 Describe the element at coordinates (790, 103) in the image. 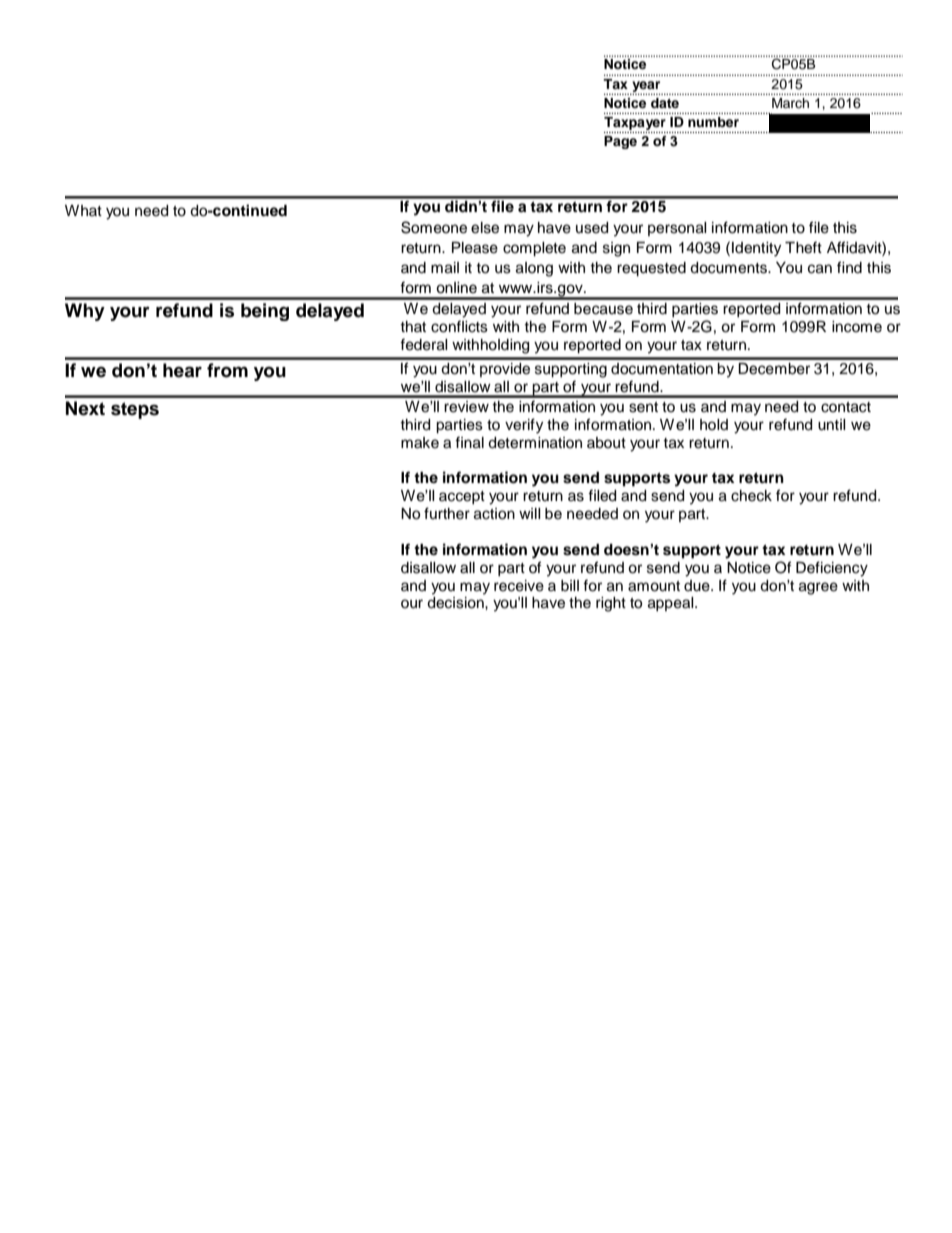

I see `March` at that location.
